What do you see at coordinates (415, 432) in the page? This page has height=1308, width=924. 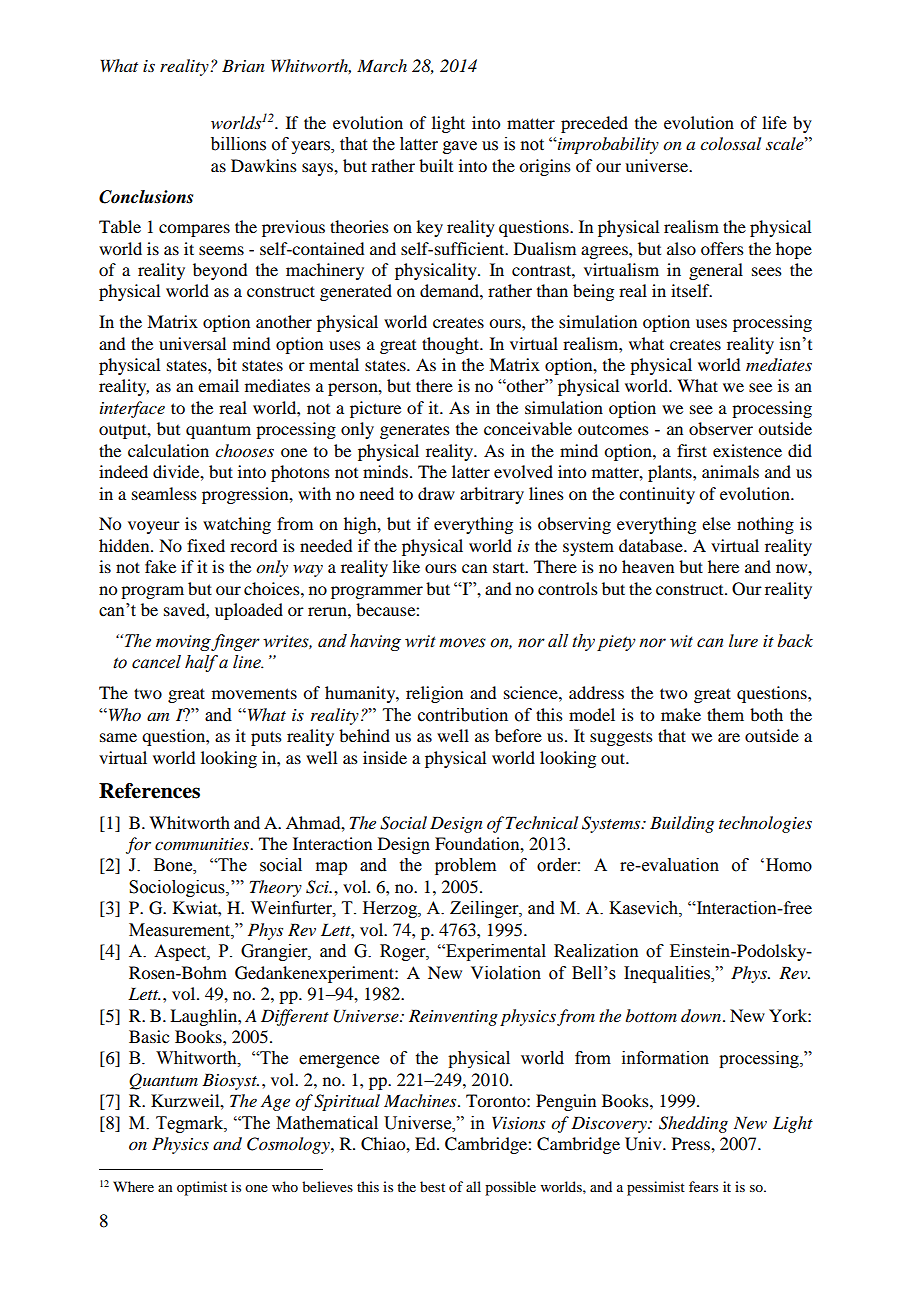 I see `generates` at bounding box center [415, 432].
